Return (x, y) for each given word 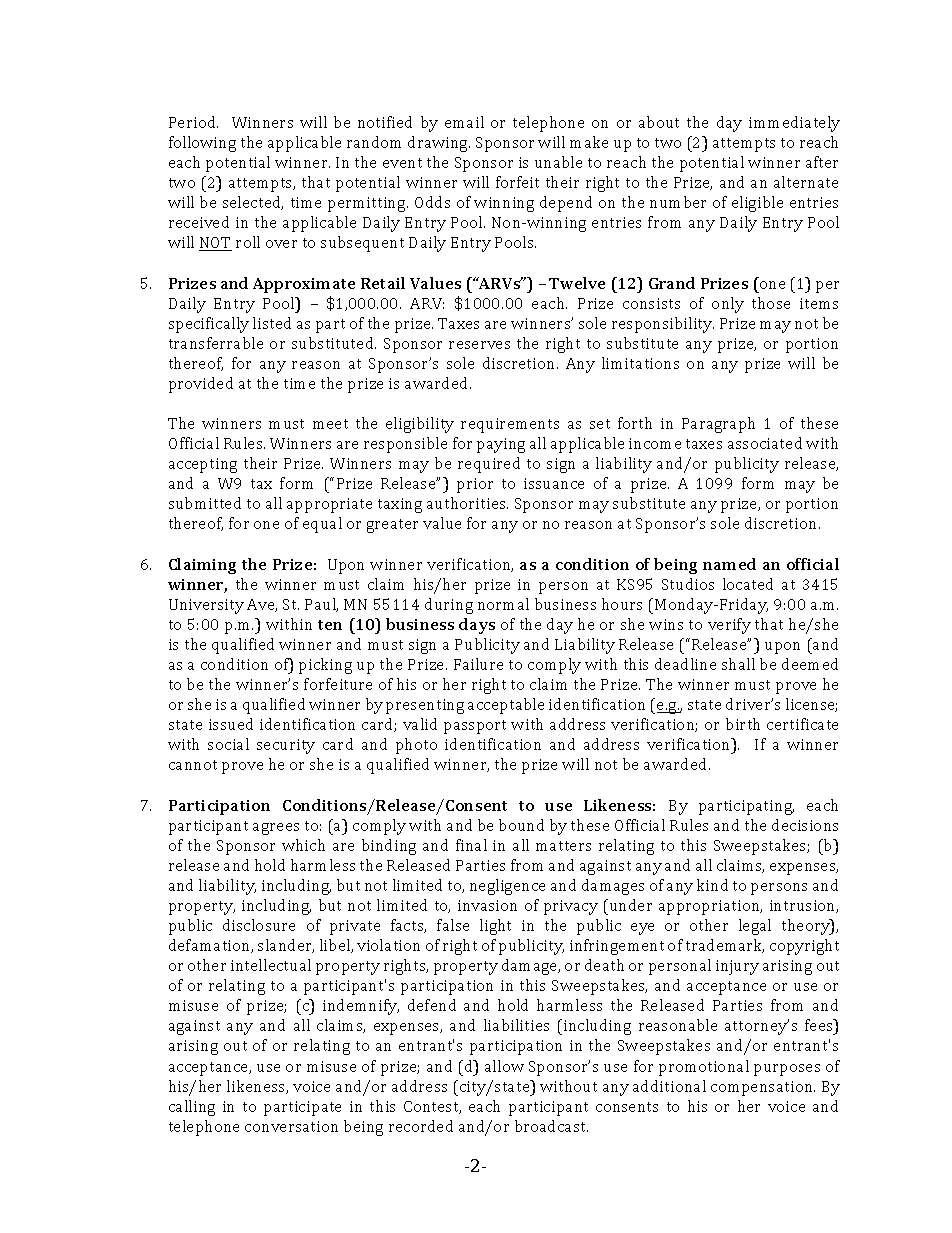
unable (558, 162)
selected (253, 203)
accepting (203, 465)
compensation (763, 1088)
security (286, 746)
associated (765, 443)
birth (743, 724)
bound (521, 825)
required (489, 465)
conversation (291, 1126)
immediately (794, 124)
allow (504, 1066)
